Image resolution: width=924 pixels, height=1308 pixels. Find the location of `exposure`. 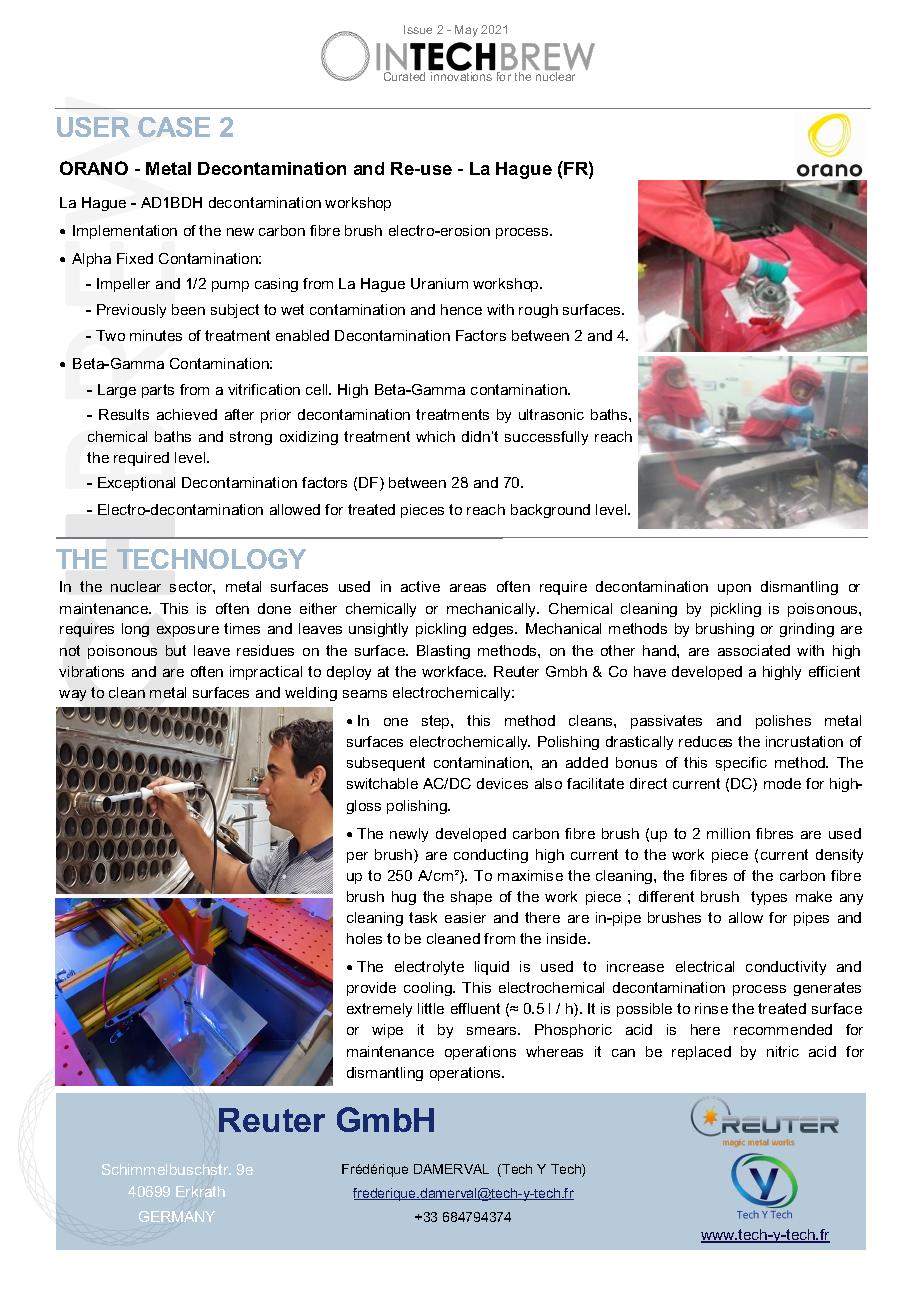

exposure is located at coordinates (188, 631).
